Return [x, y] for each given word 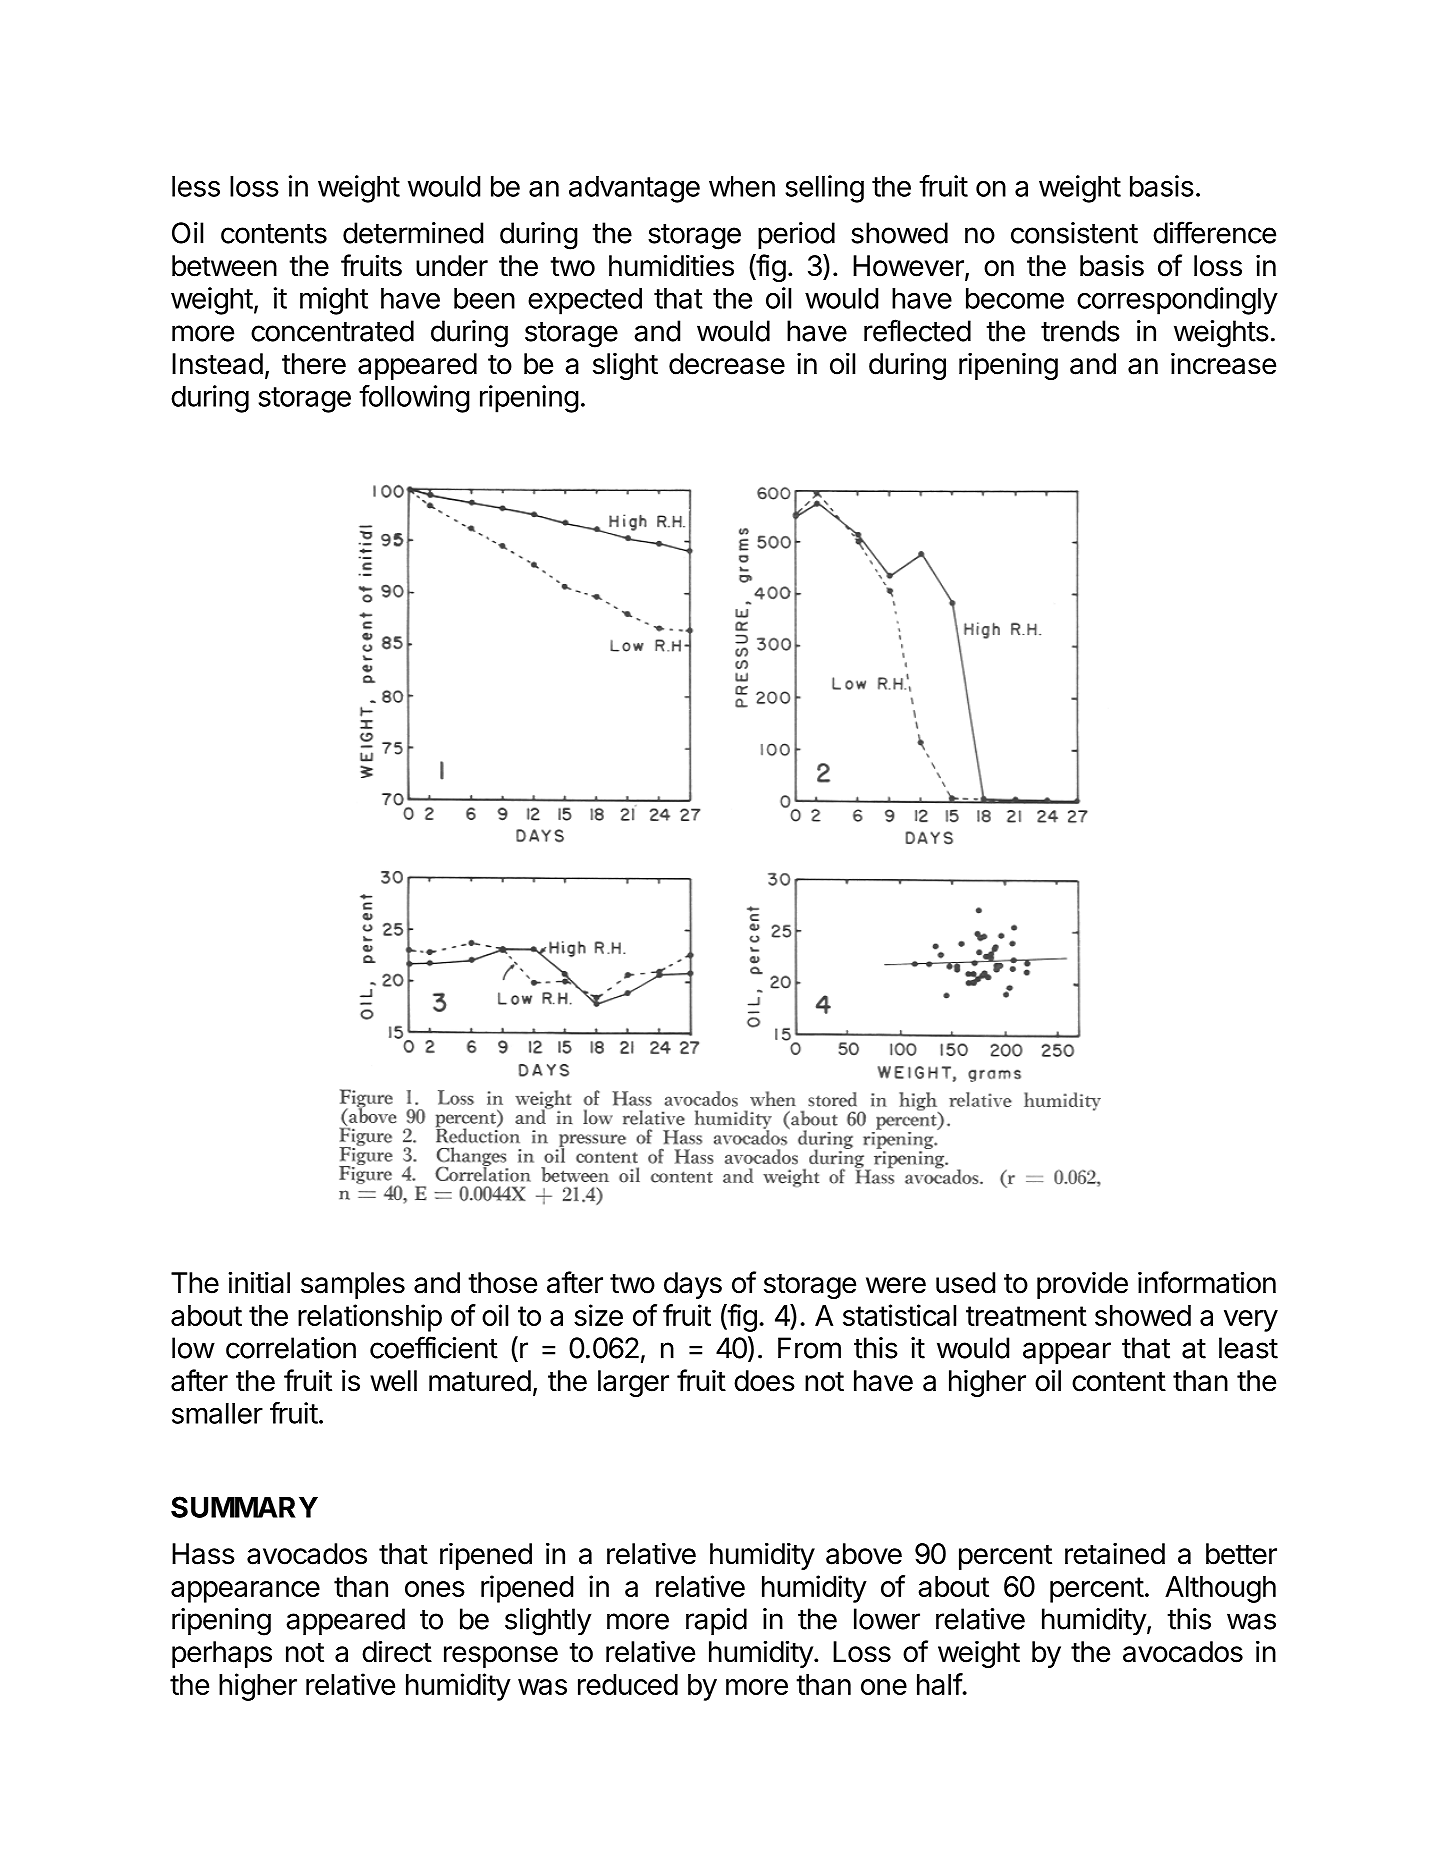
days [693, 1285]
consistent [1074, 233]
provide [1082, 1285]
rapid [716, 1621]
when [742, 186]
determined [413, 233]
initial [259, 1282]
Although [1220, 1589]
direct [397, 1651]
